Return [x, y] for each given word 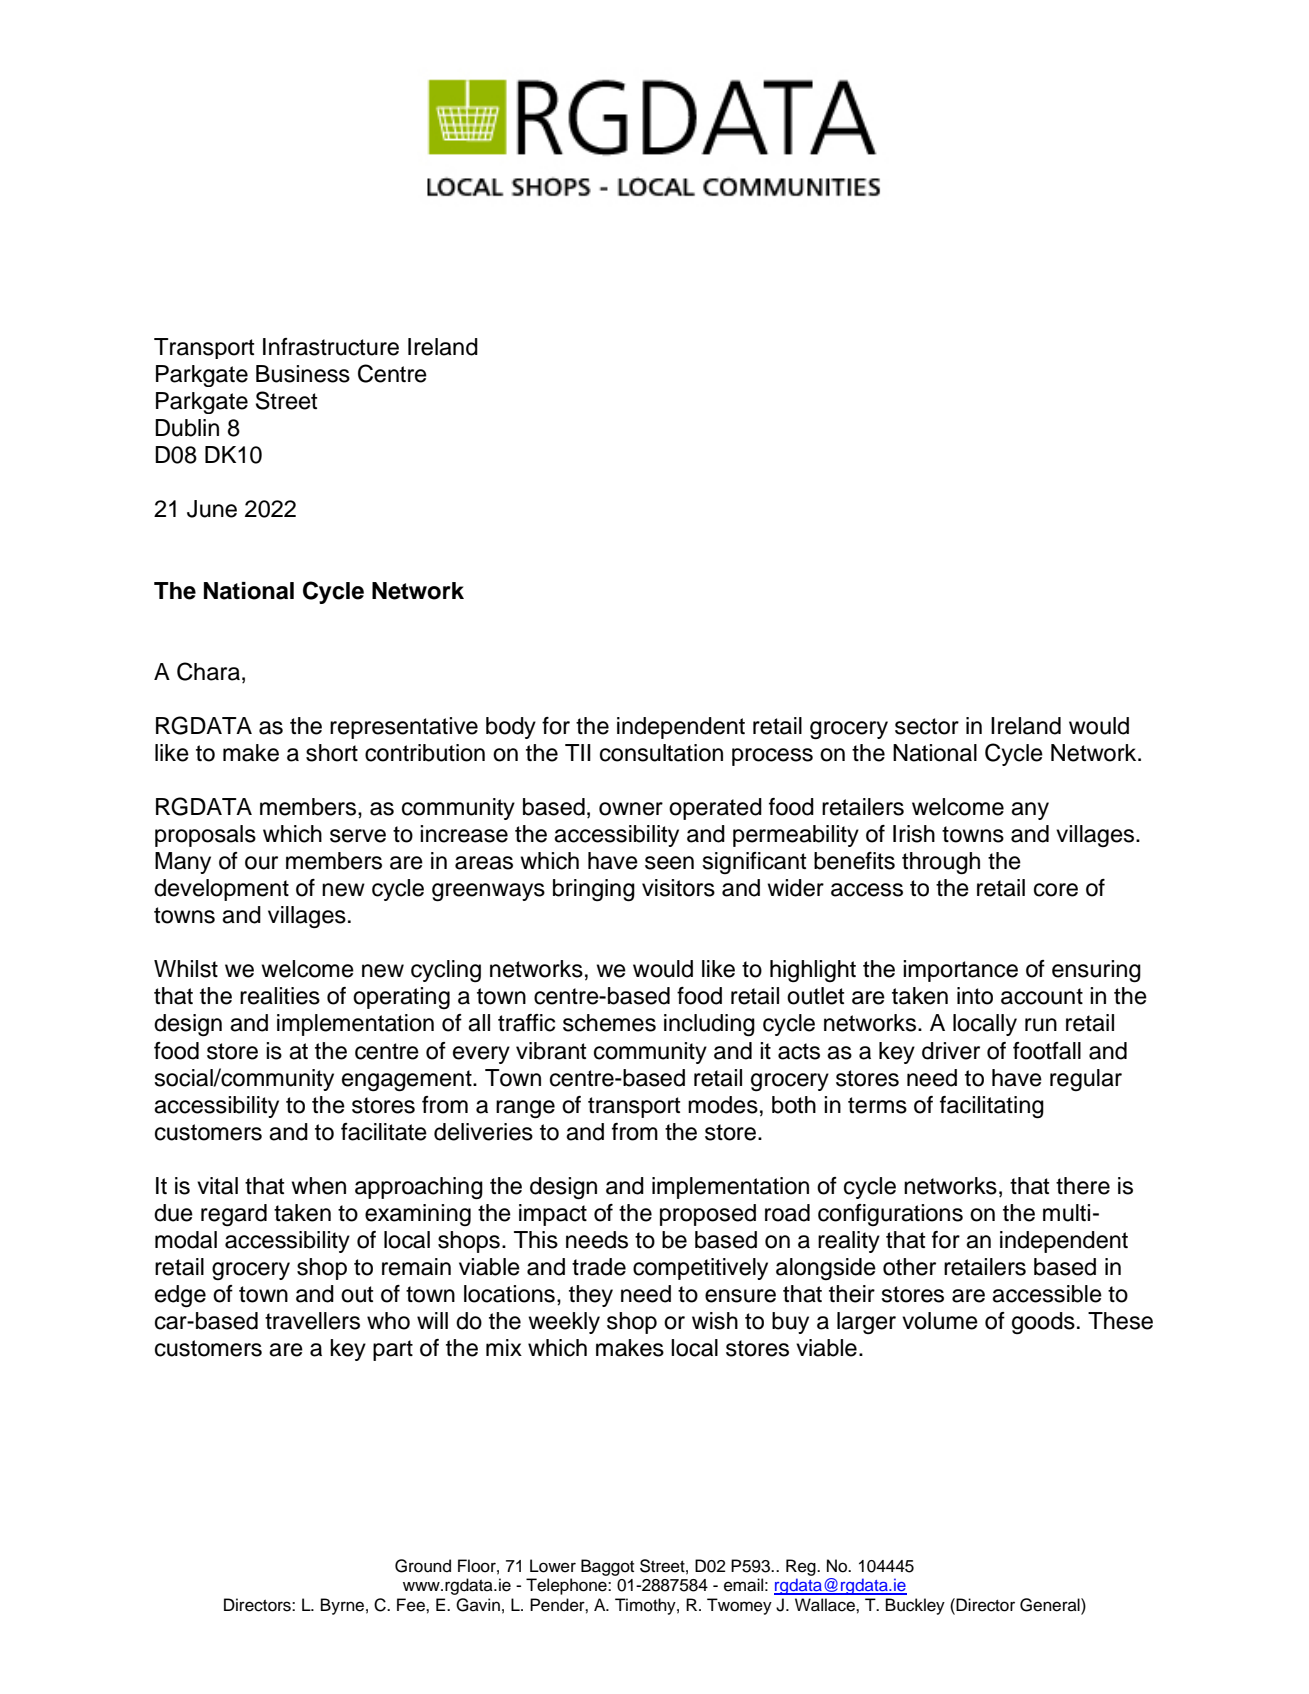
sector [927, 726]
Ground [423, 1566]
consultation [661, 753]
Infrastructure [331, 347]
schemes [609, 1023]
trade [599, 1267]
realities [280, 996]
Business [303, 374]
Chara [208, 671]
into [975, 996]
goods [1043, 1323]
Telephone [567, 1586]
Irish [914, 834]
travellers [312, 1321]
